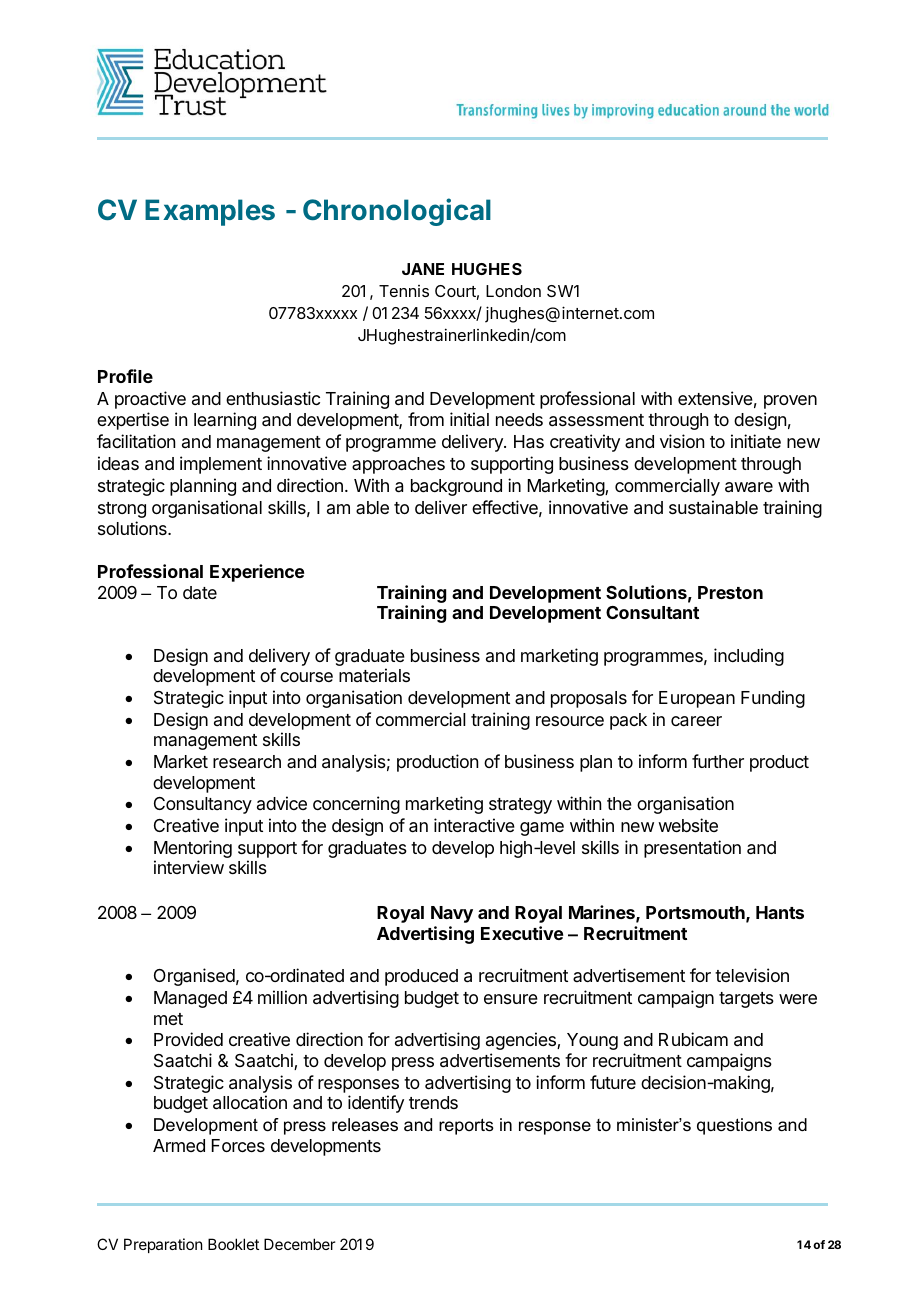  Describe the element at coordinates (210, 212) in the screenshot. I see `Examples` at that location.
